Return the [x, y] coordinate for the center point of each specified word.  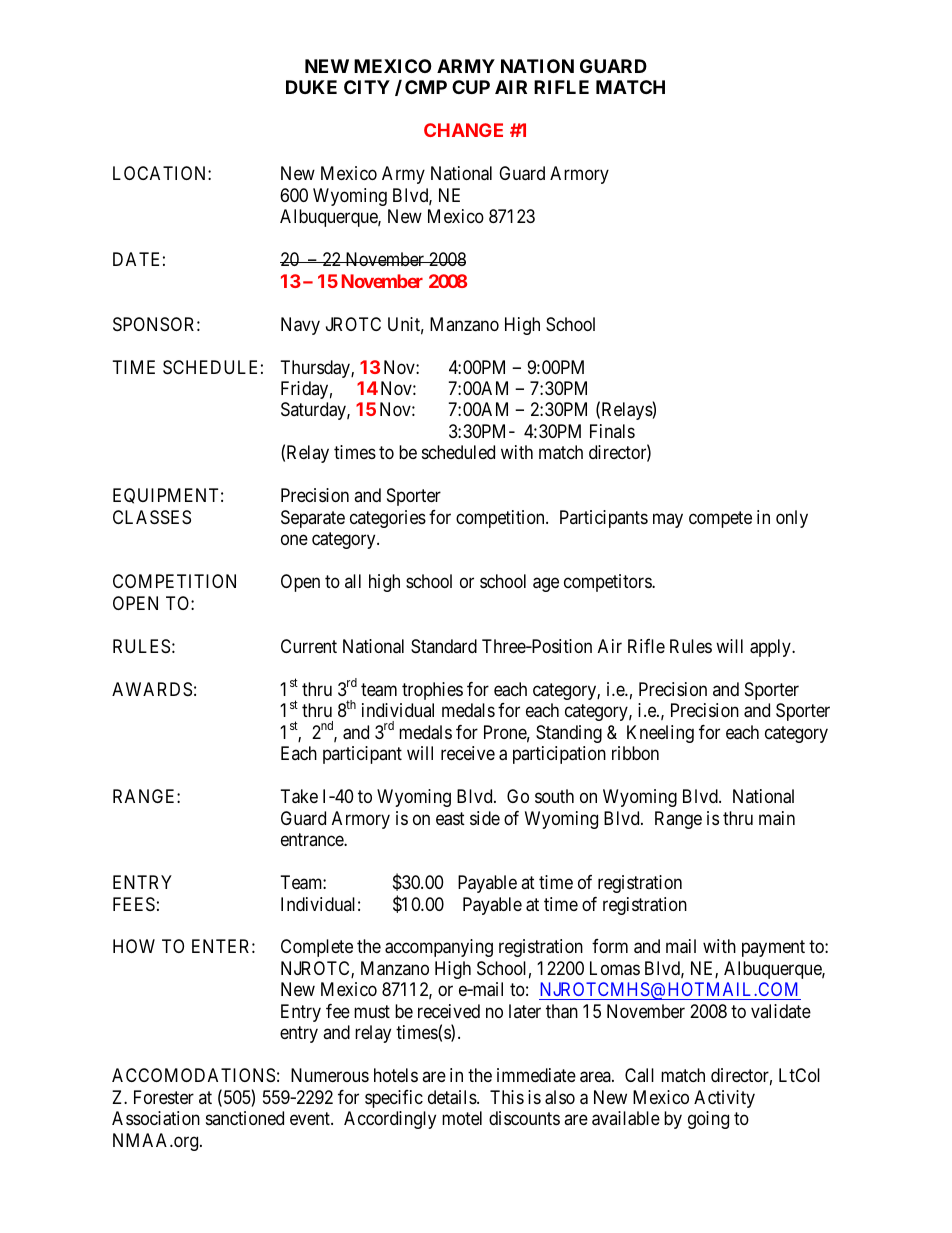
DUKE [311, 87]
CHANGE [463, 130]
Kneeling [660, 734]
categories [388, 519]
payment [773, 949]
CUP [471, 87]
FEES [134, 904]
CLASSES [152, 517]
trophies [432, 691]
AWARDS [152, 689]
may [668, 520]
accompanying [439, 948]
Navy [300, 326]
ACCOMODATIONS [193, 1075]
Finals [612, 431]
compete [720, 519]
